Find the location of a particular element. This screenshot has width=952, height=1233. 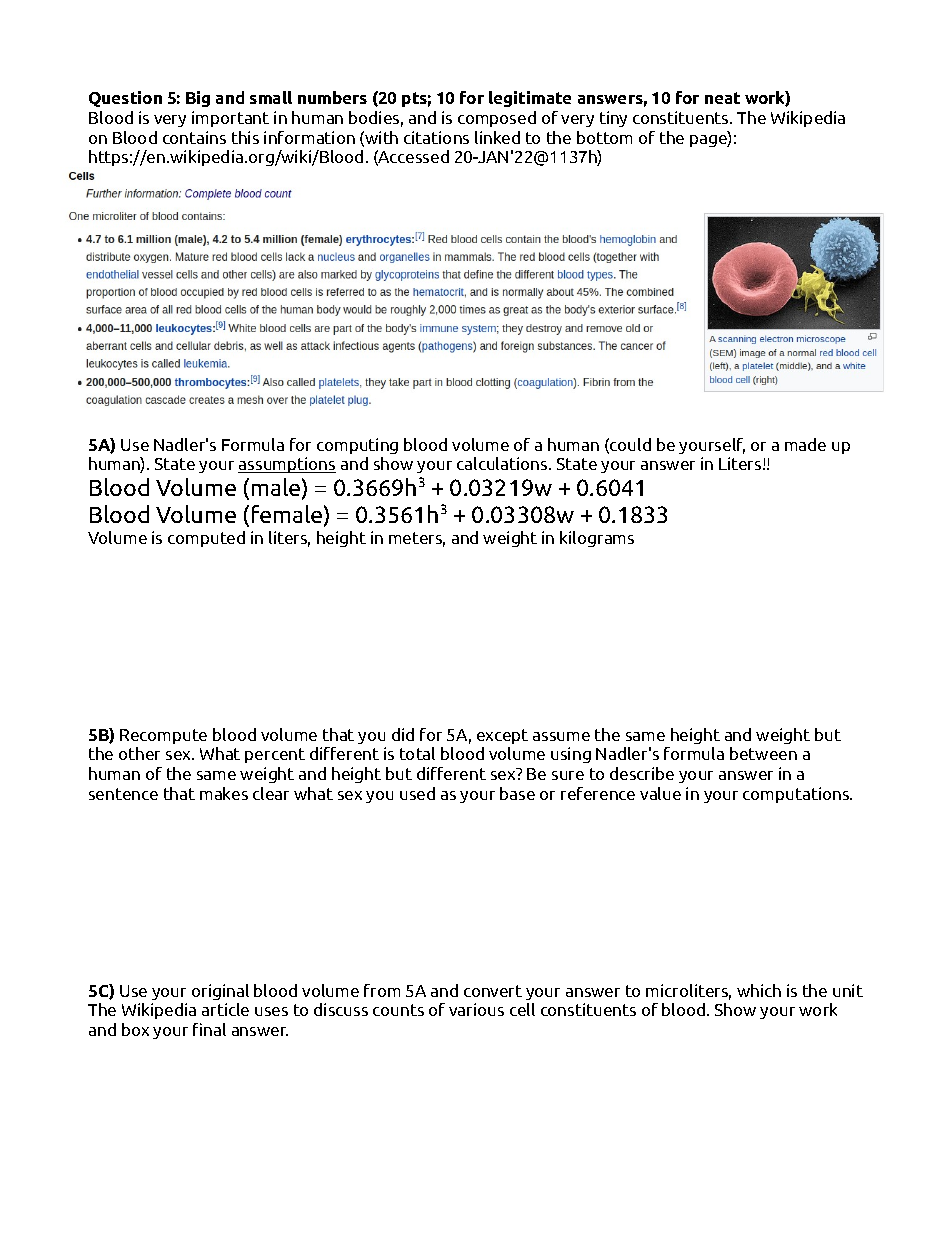

between is located at coordinates (763, 753).
